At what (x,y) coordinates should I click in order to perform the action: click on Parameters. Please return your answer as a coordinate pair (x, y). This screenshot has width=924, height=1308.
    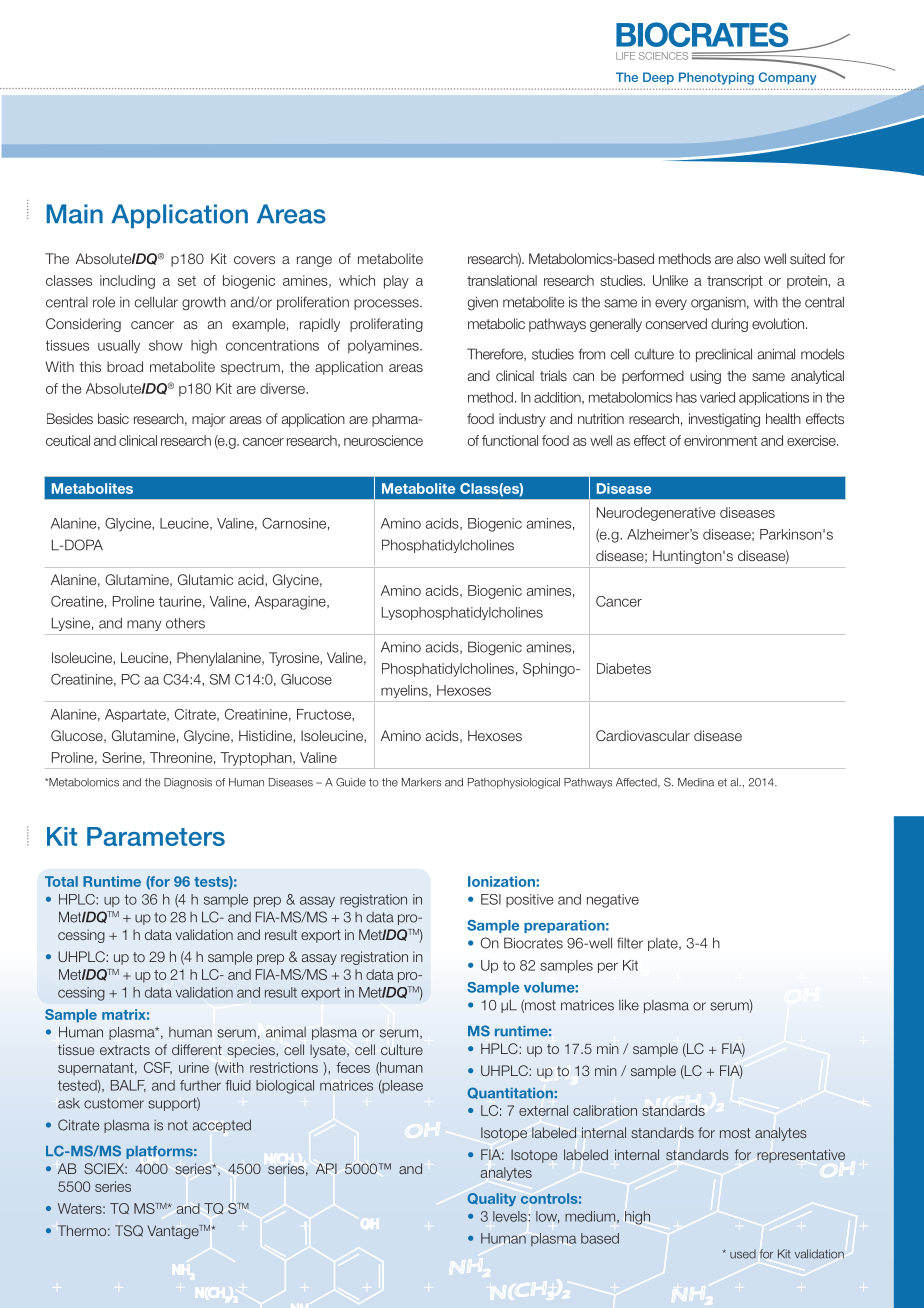
    Looking at the image, I should click on (156, 836).
